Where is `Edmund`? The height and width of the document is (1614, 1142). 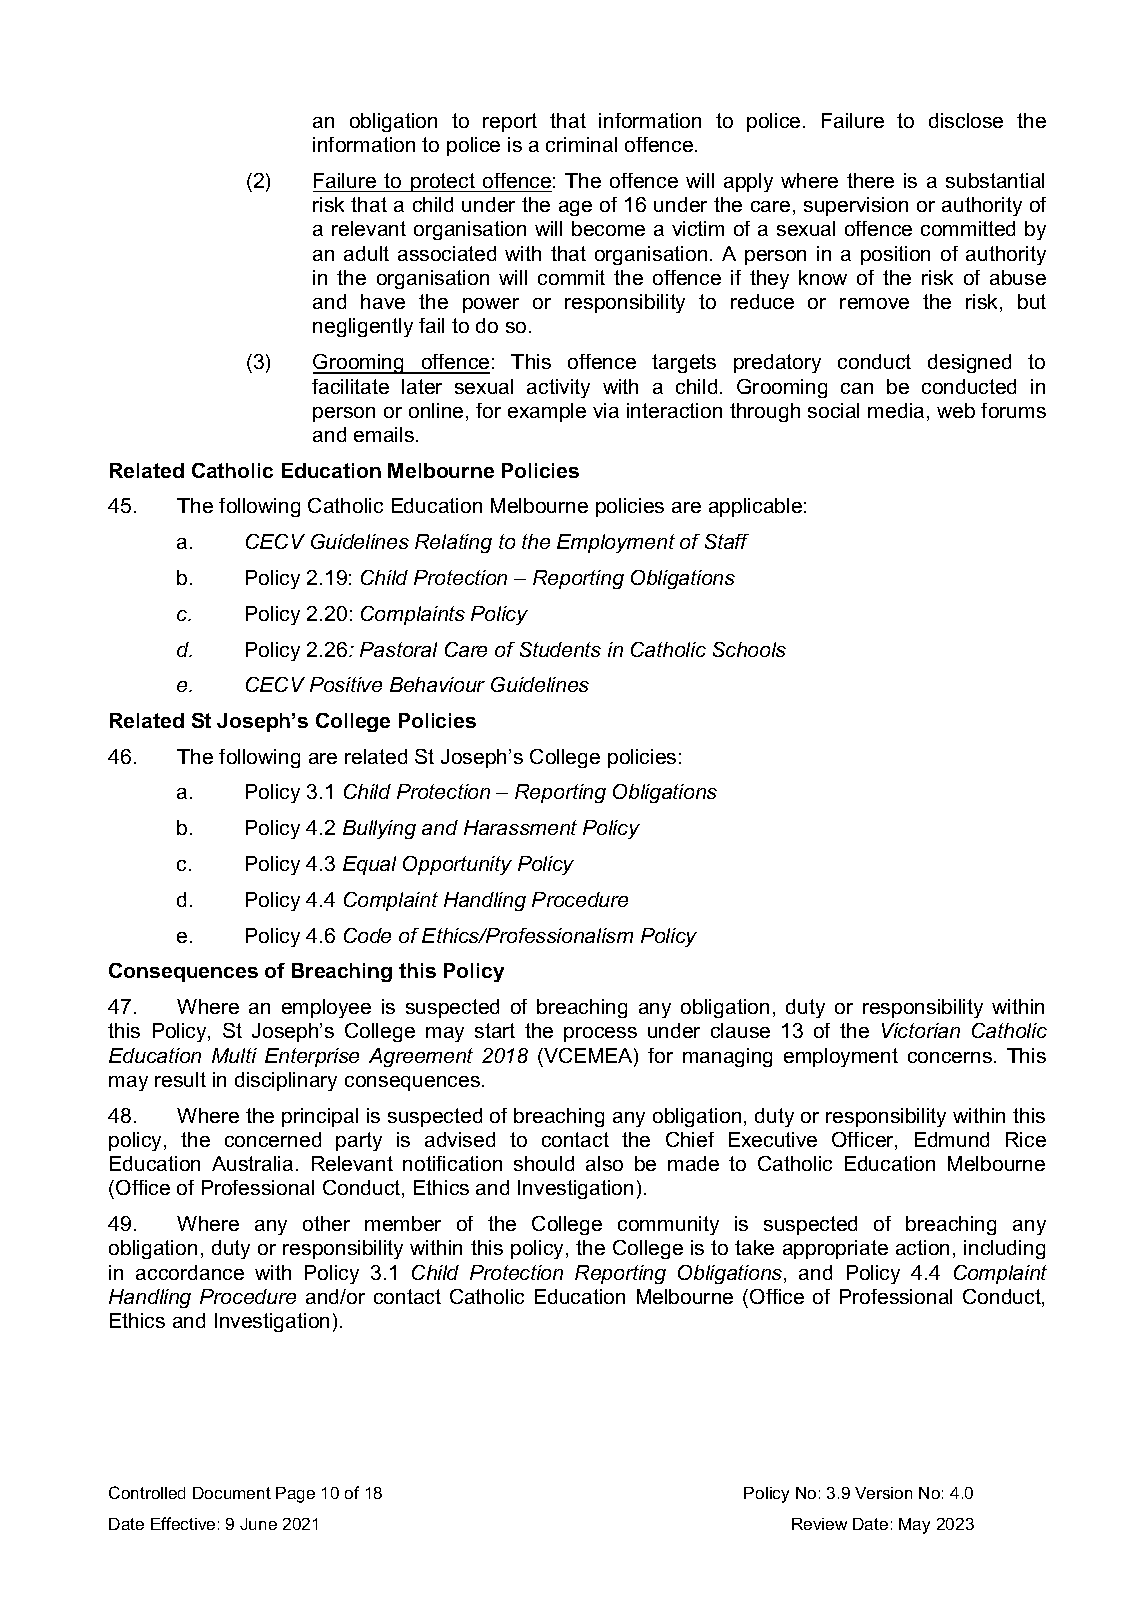 Edmund is located at coordinates (952, 1139).
